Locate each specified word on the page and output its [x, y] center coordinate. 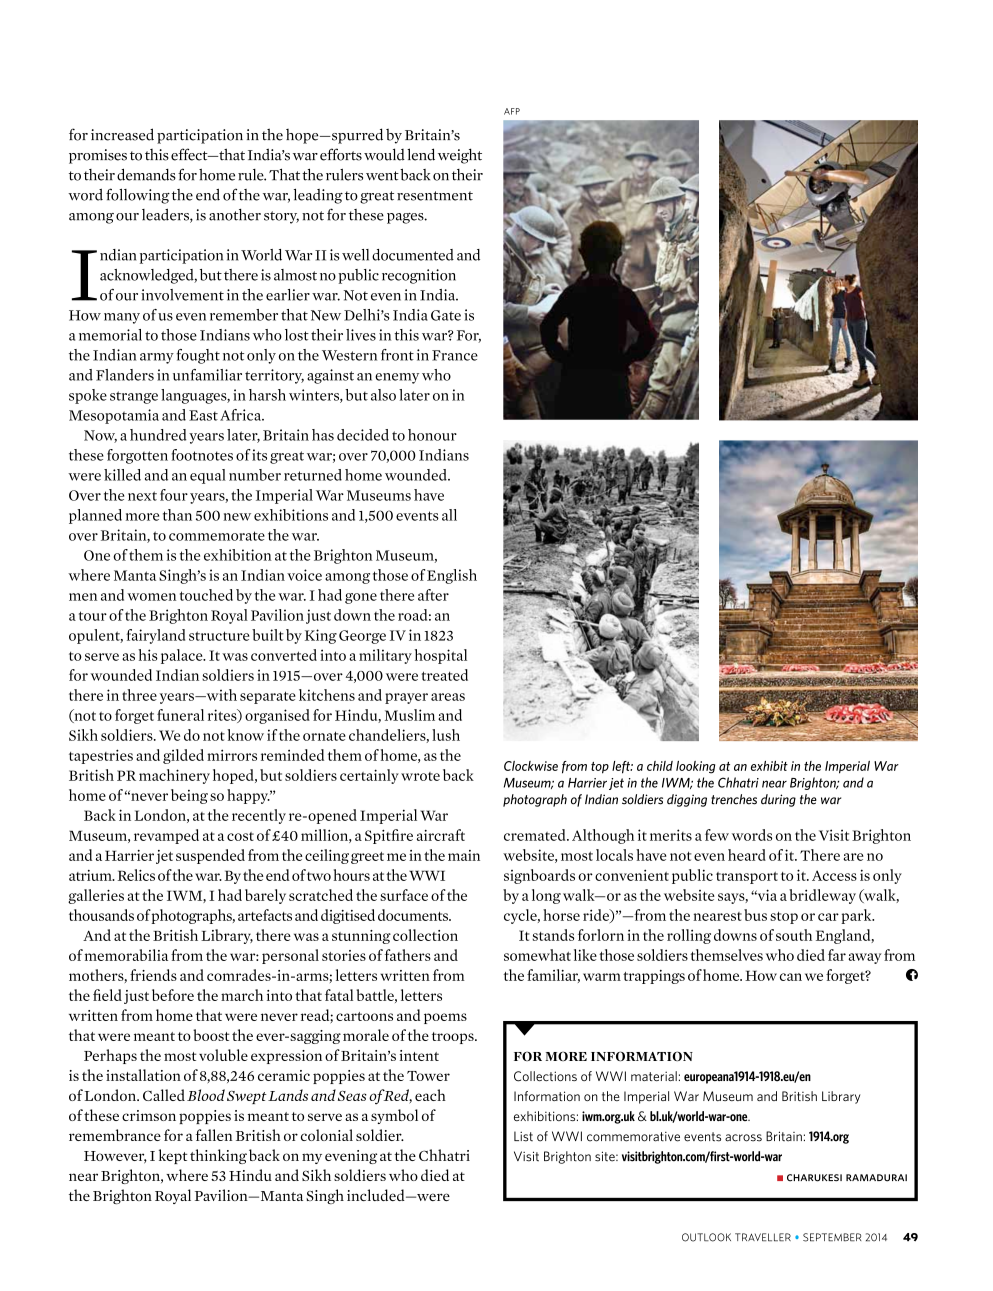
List [523, 1136]
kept [173, 1156]
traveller [763, 1237]
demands [146, 174]
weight [460, 156]
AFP [512, 111]
